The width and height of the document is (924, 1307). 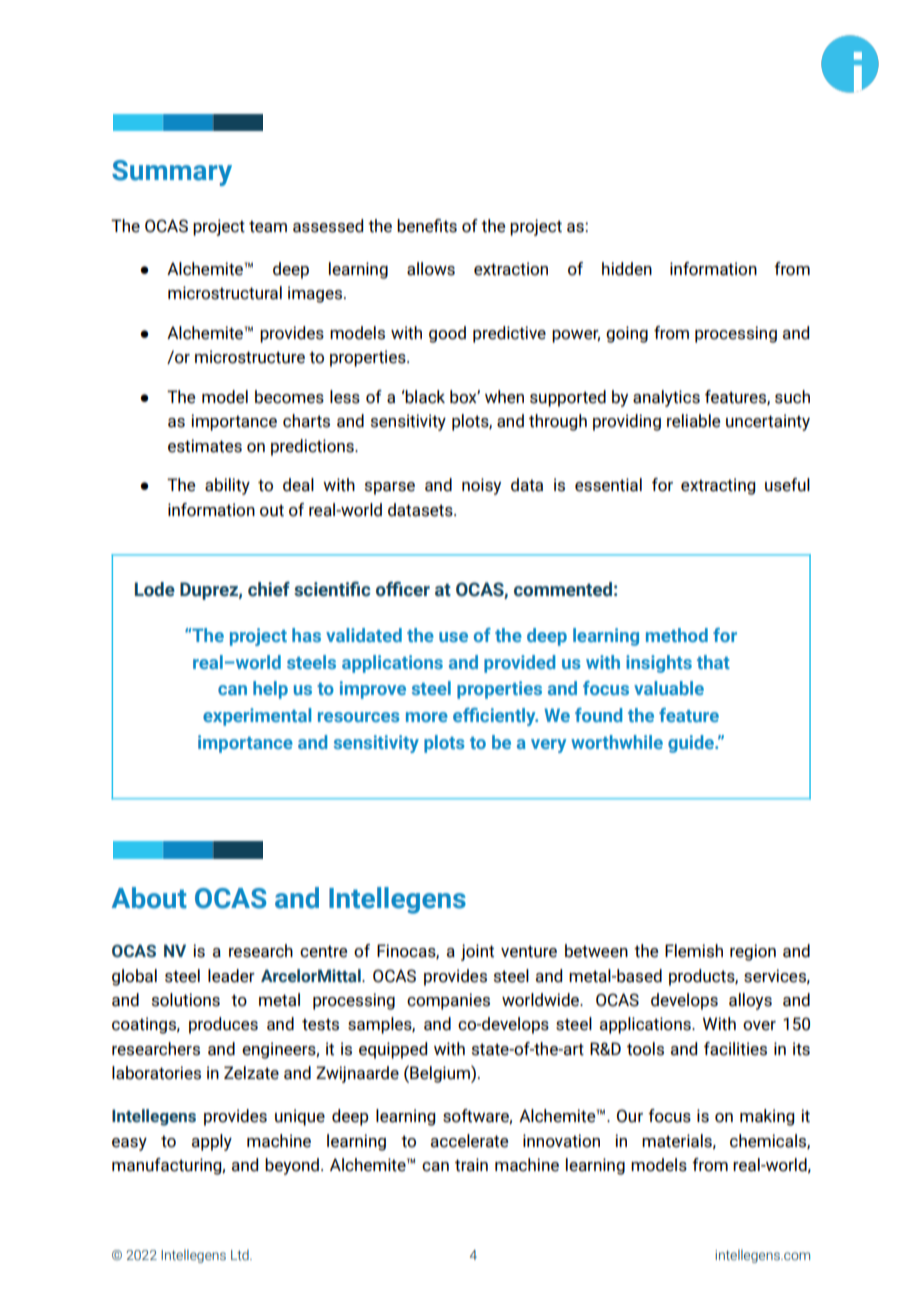 What do you see at coordinates (427, 717) in the document?
I see `more` at bounding box center [427, 717].
